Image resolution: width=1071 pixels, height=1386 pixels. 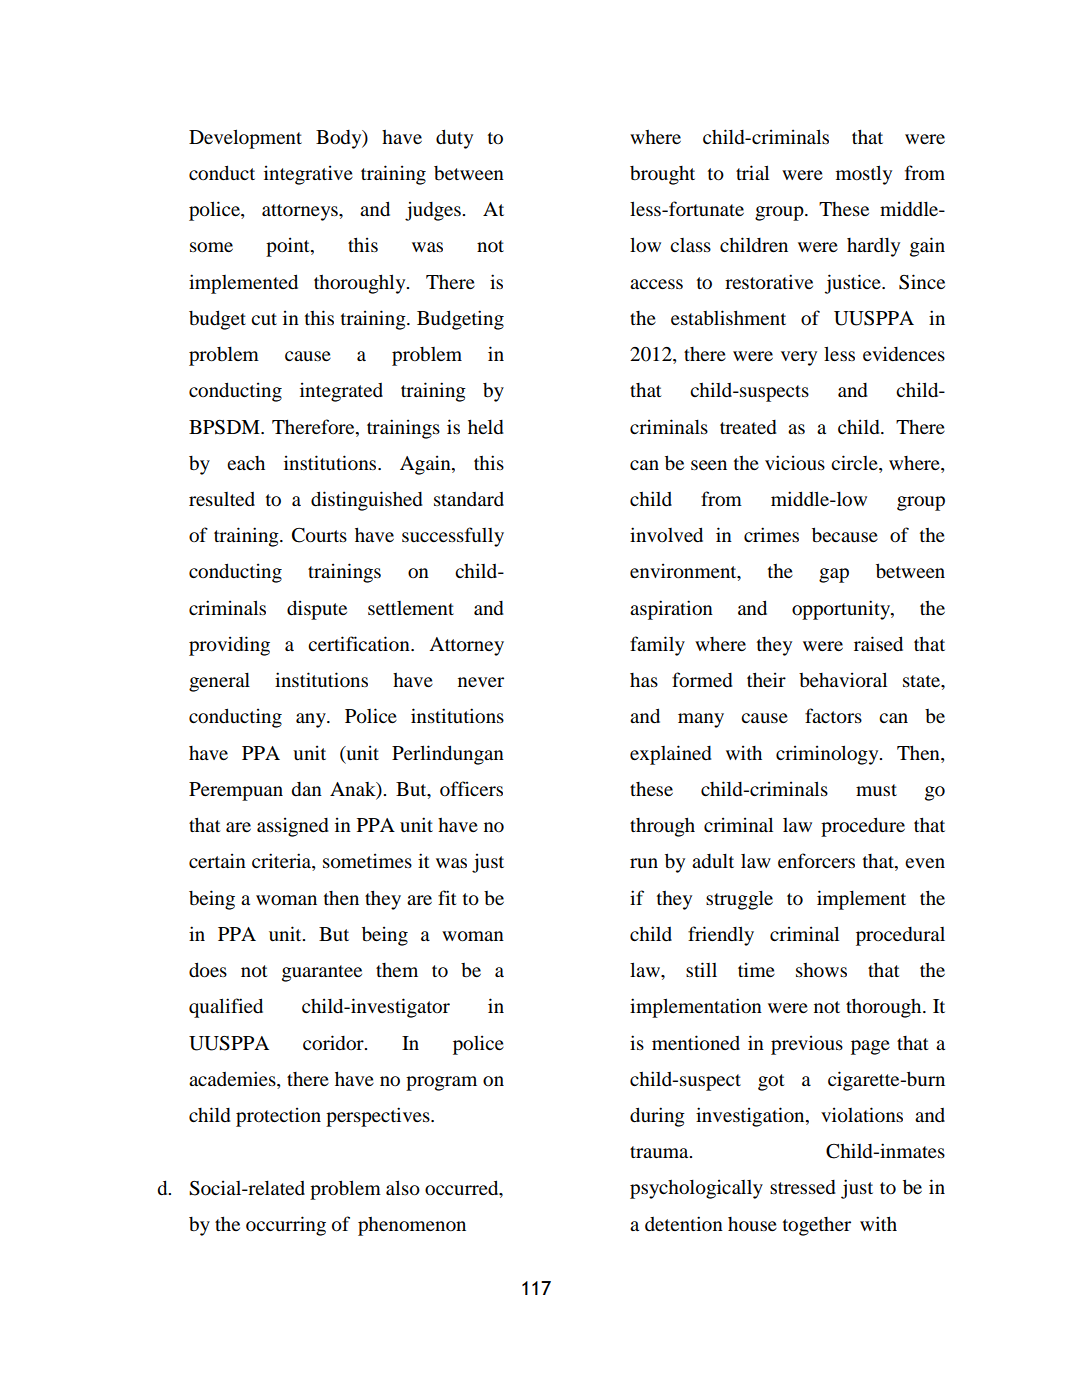 I want to click on circle, so click(x=855, y=464).
